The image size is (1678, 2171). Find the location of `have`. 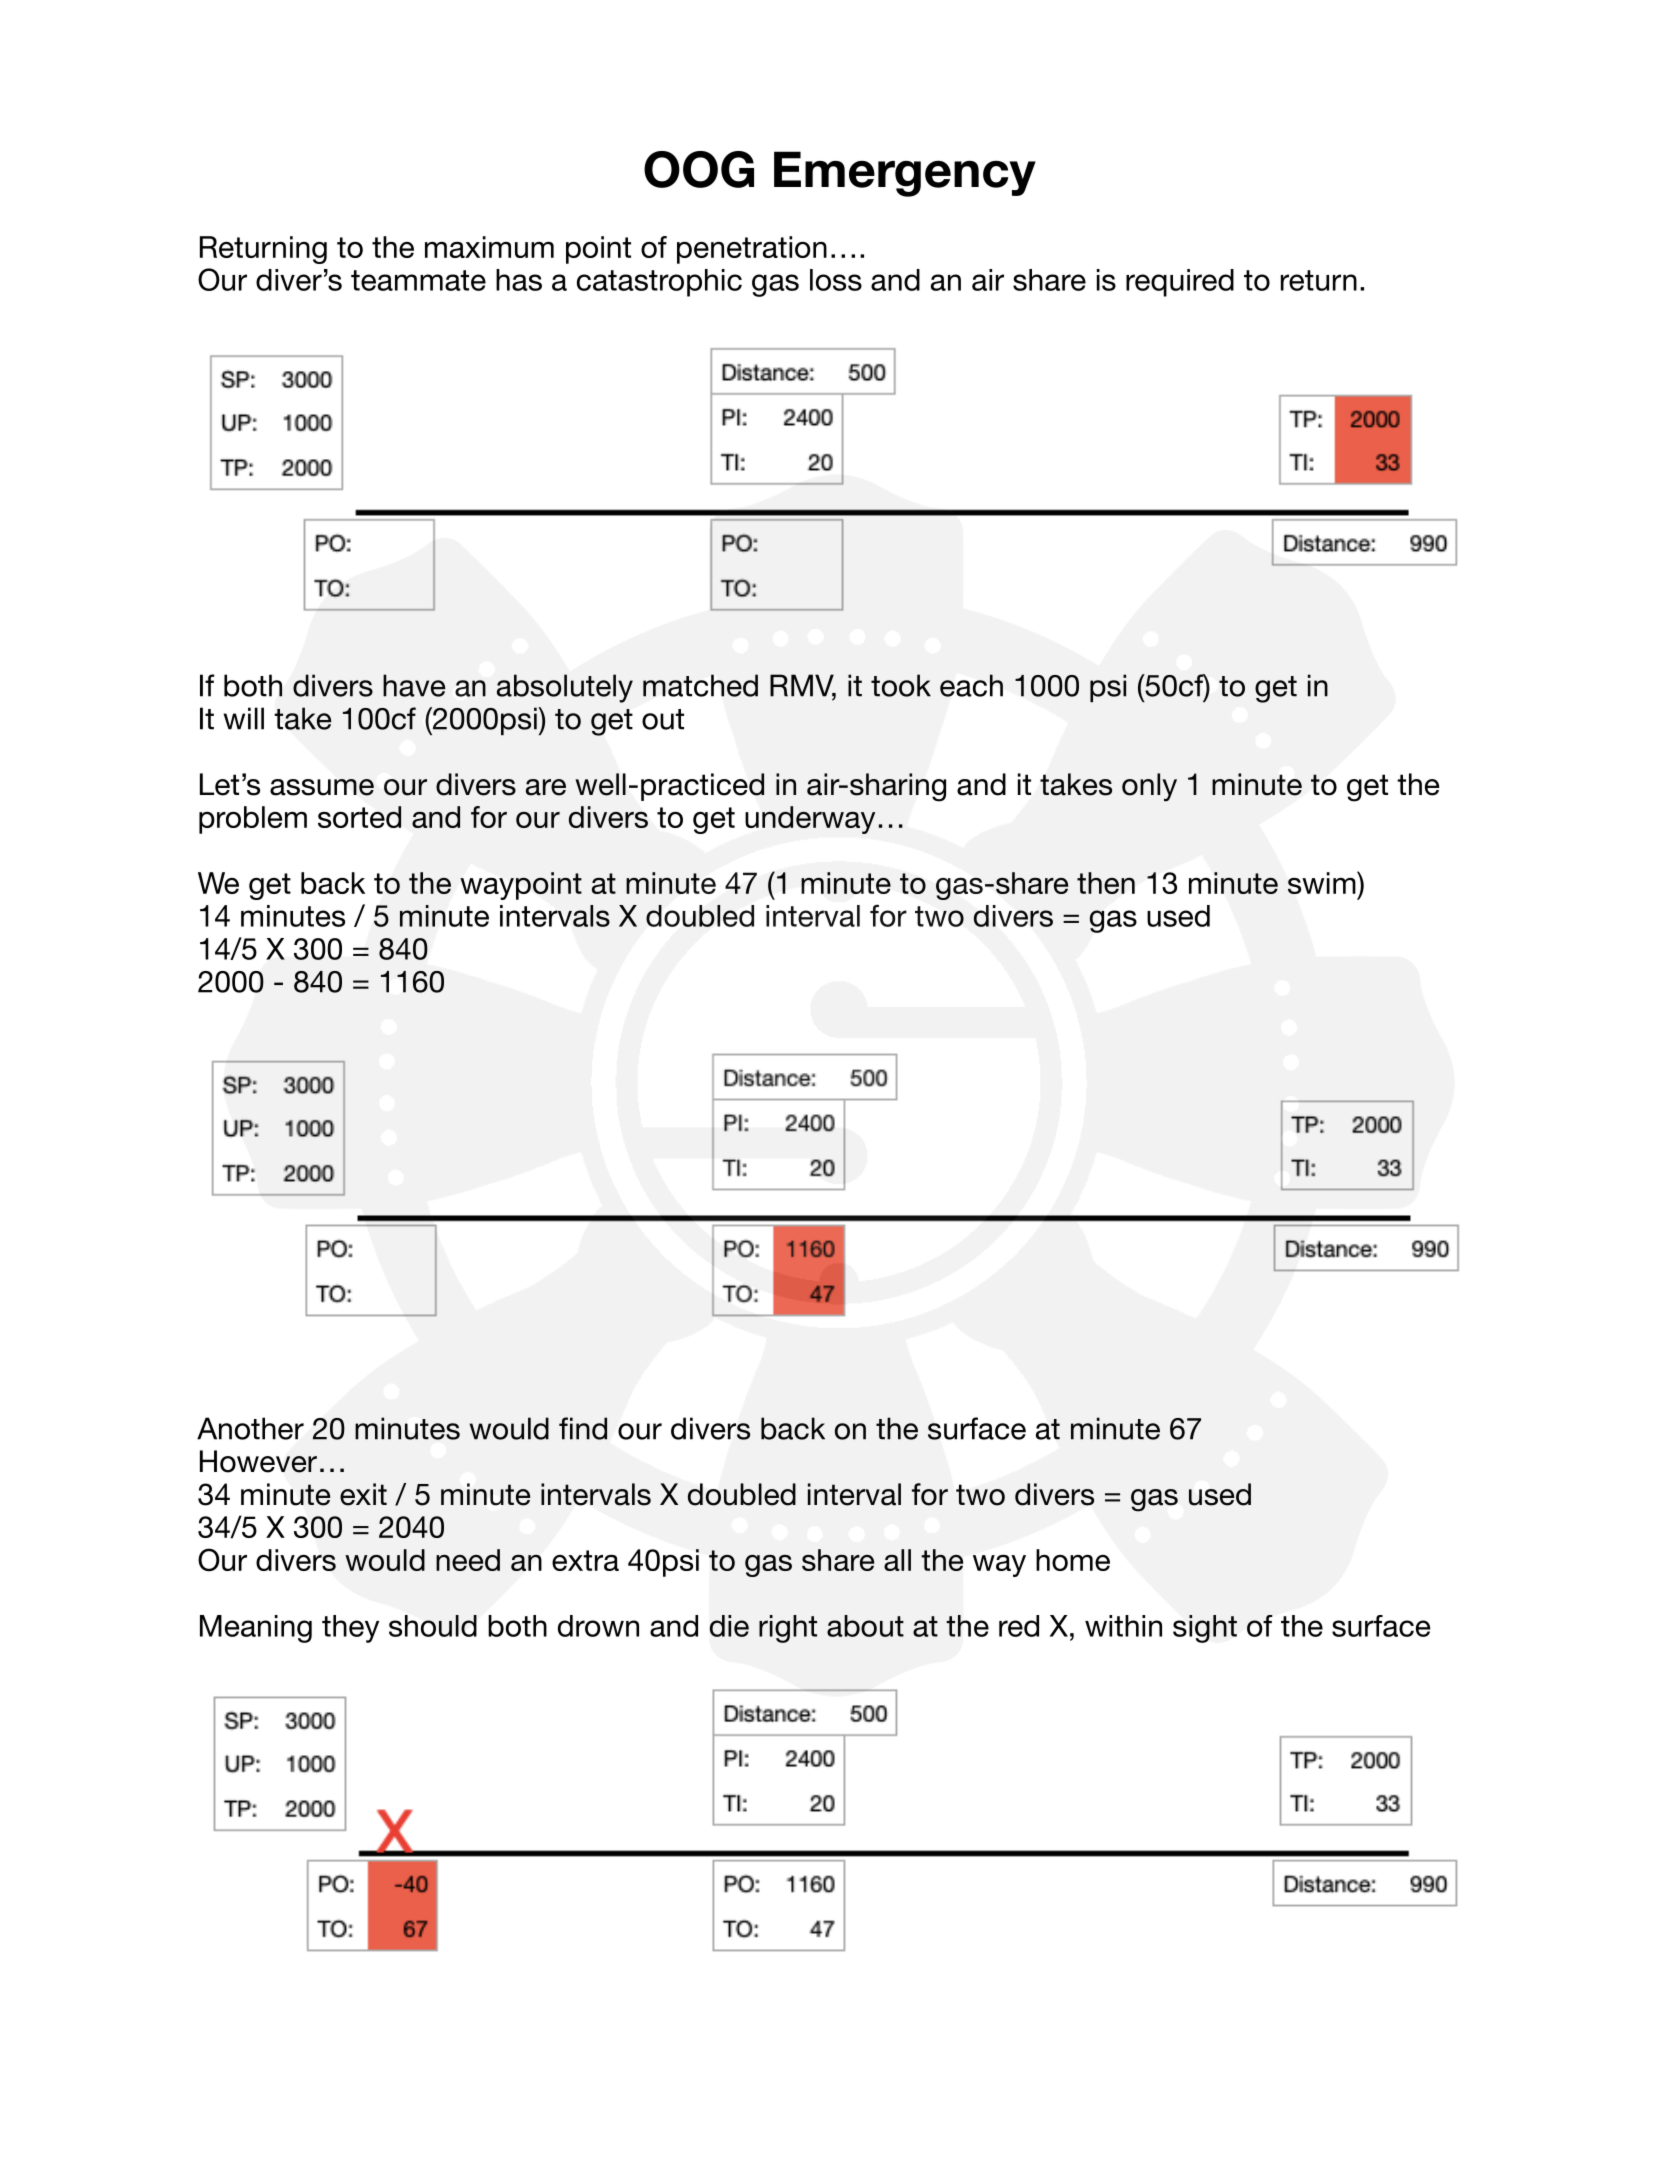

have is located at coordinates (414, 685).
